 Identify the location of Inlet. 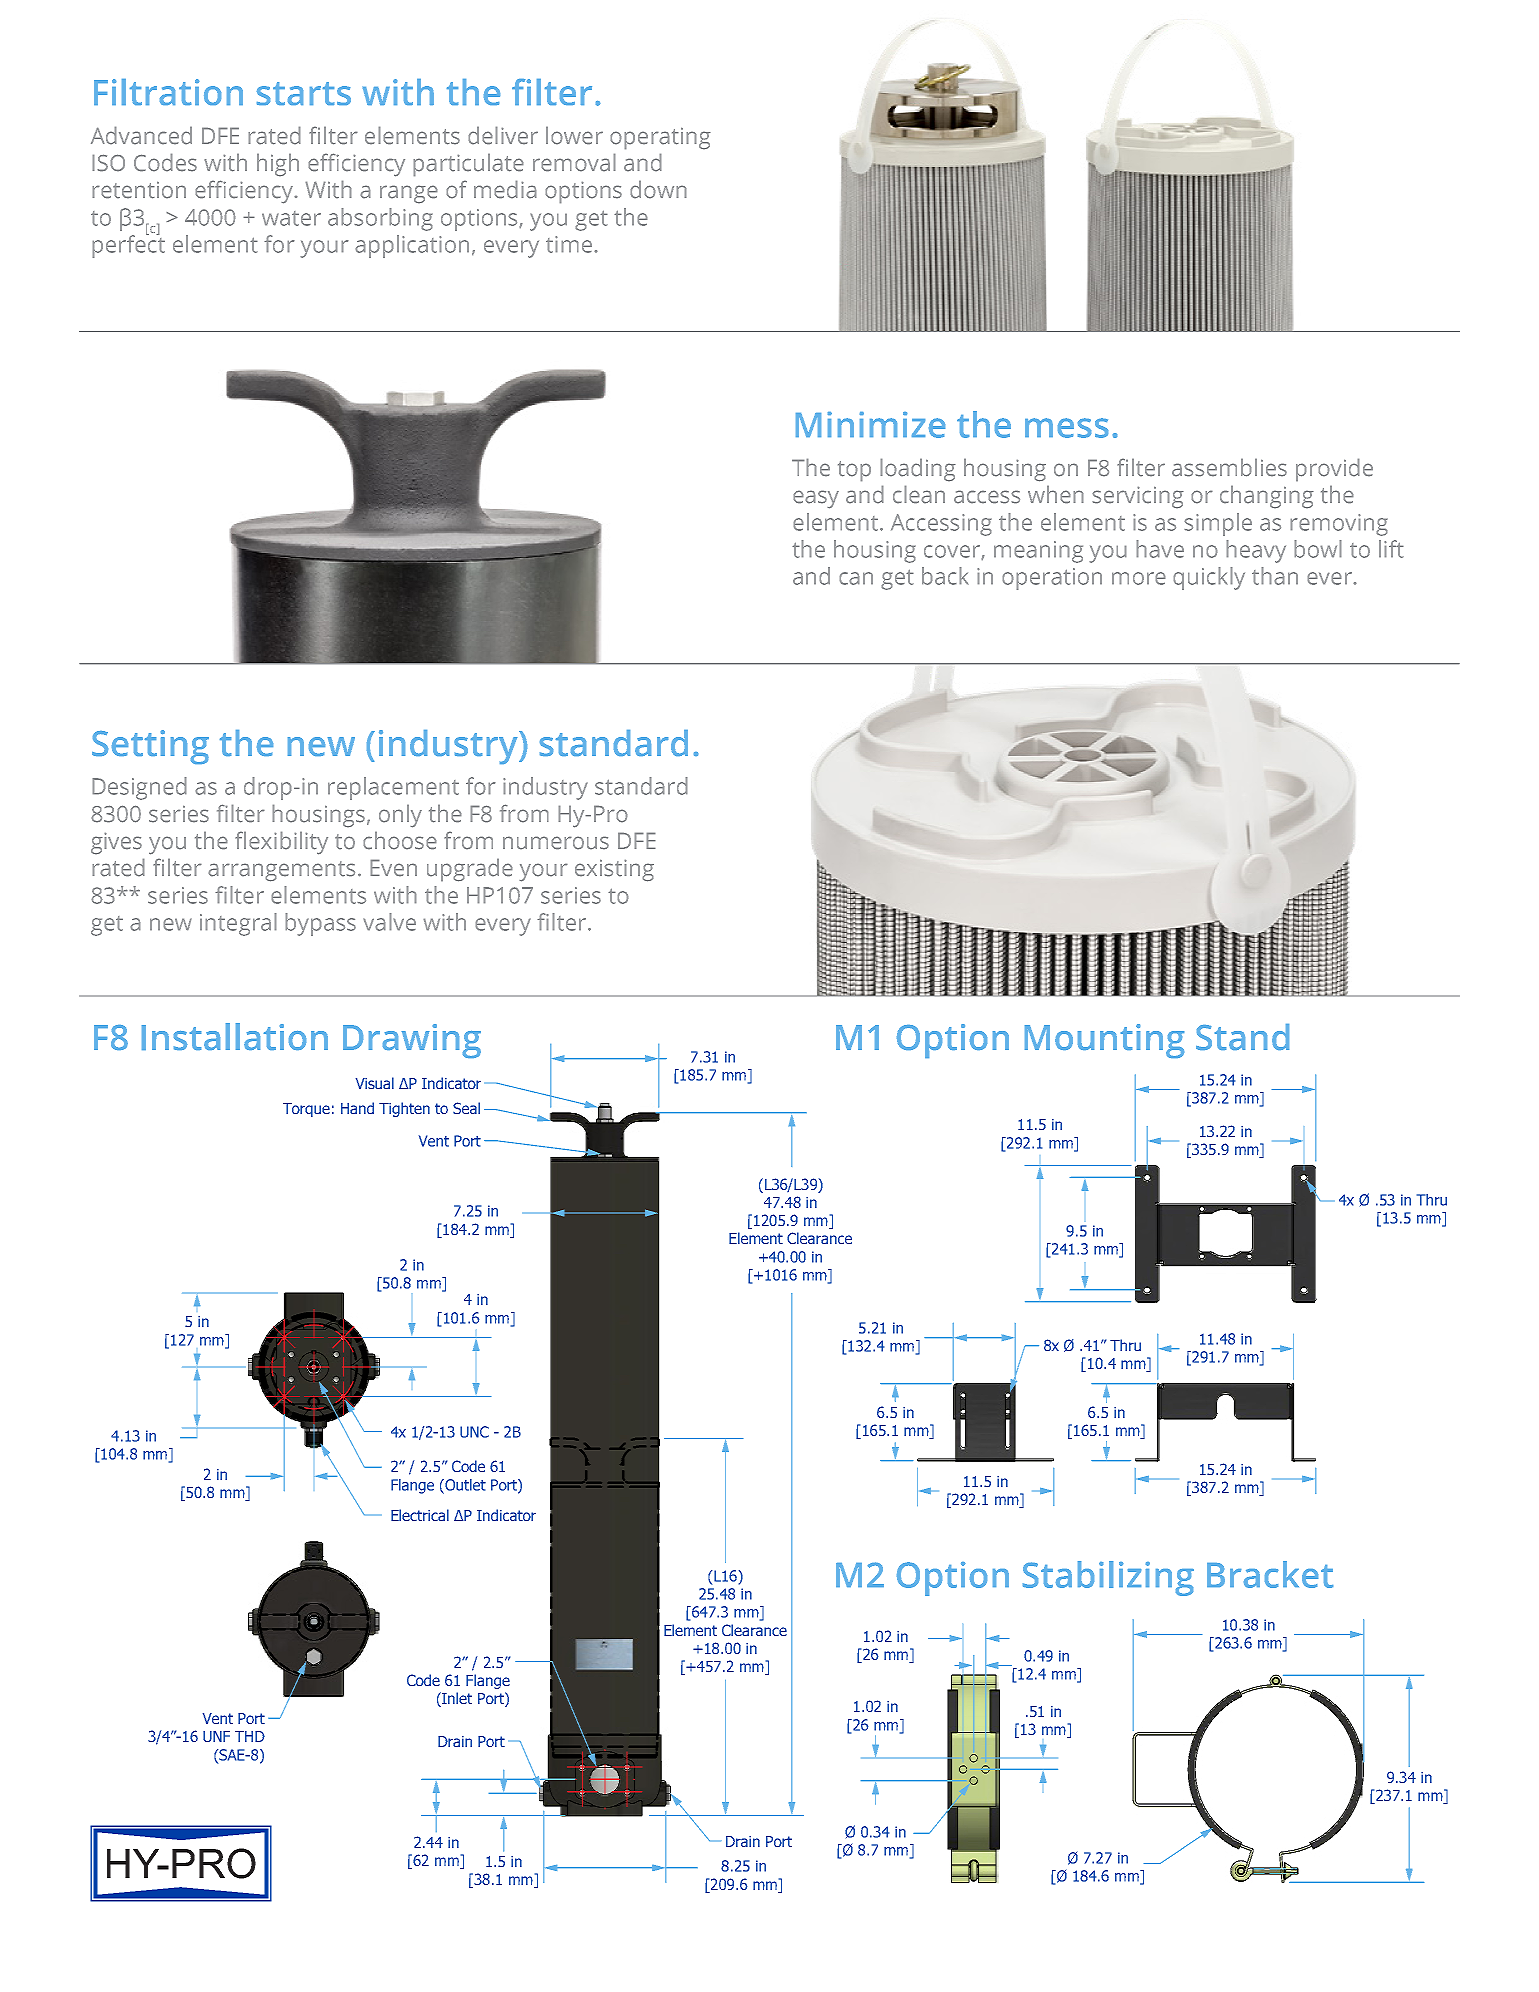
(456, 1699).
